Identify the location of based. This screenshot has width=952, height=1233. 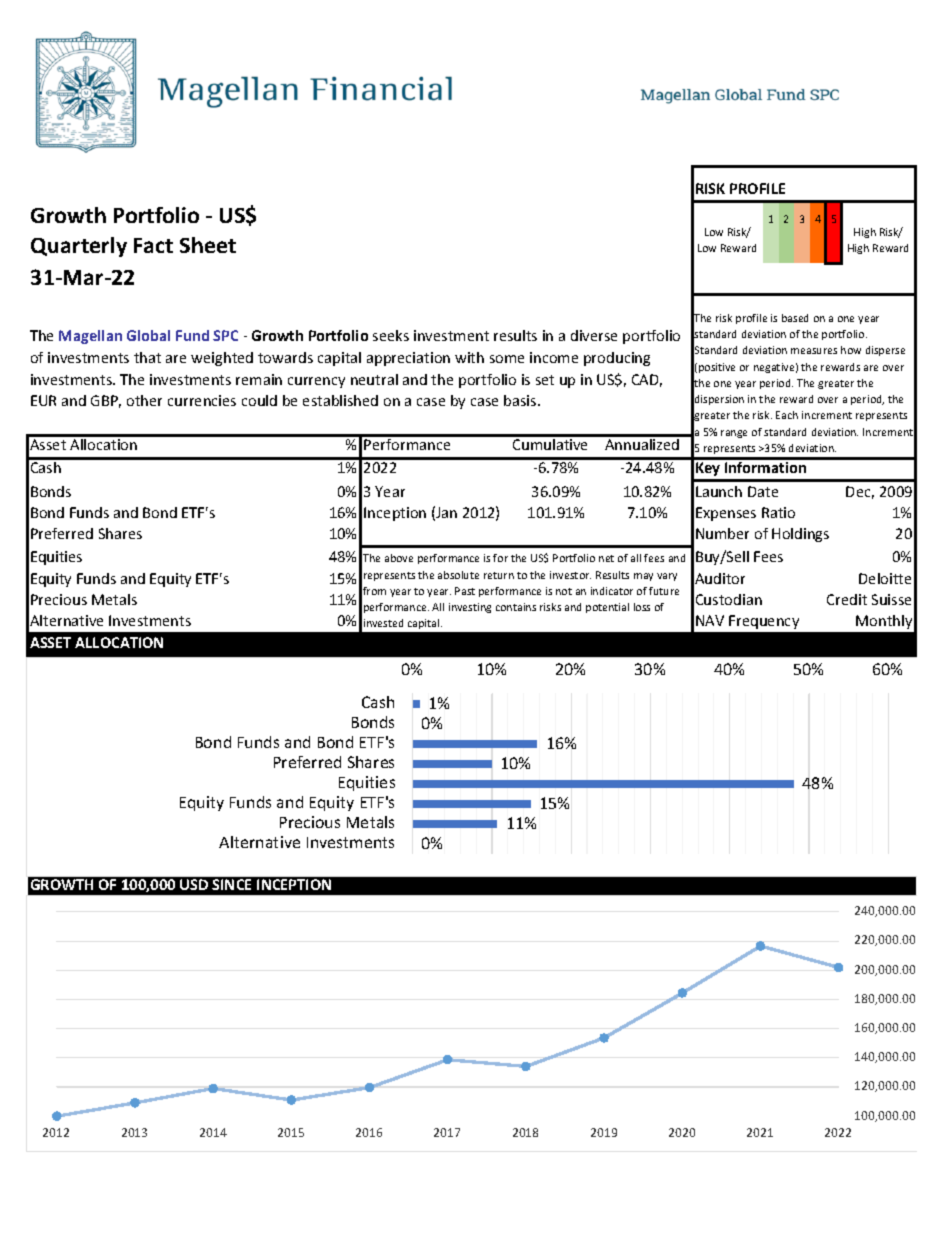
(795, 318).
